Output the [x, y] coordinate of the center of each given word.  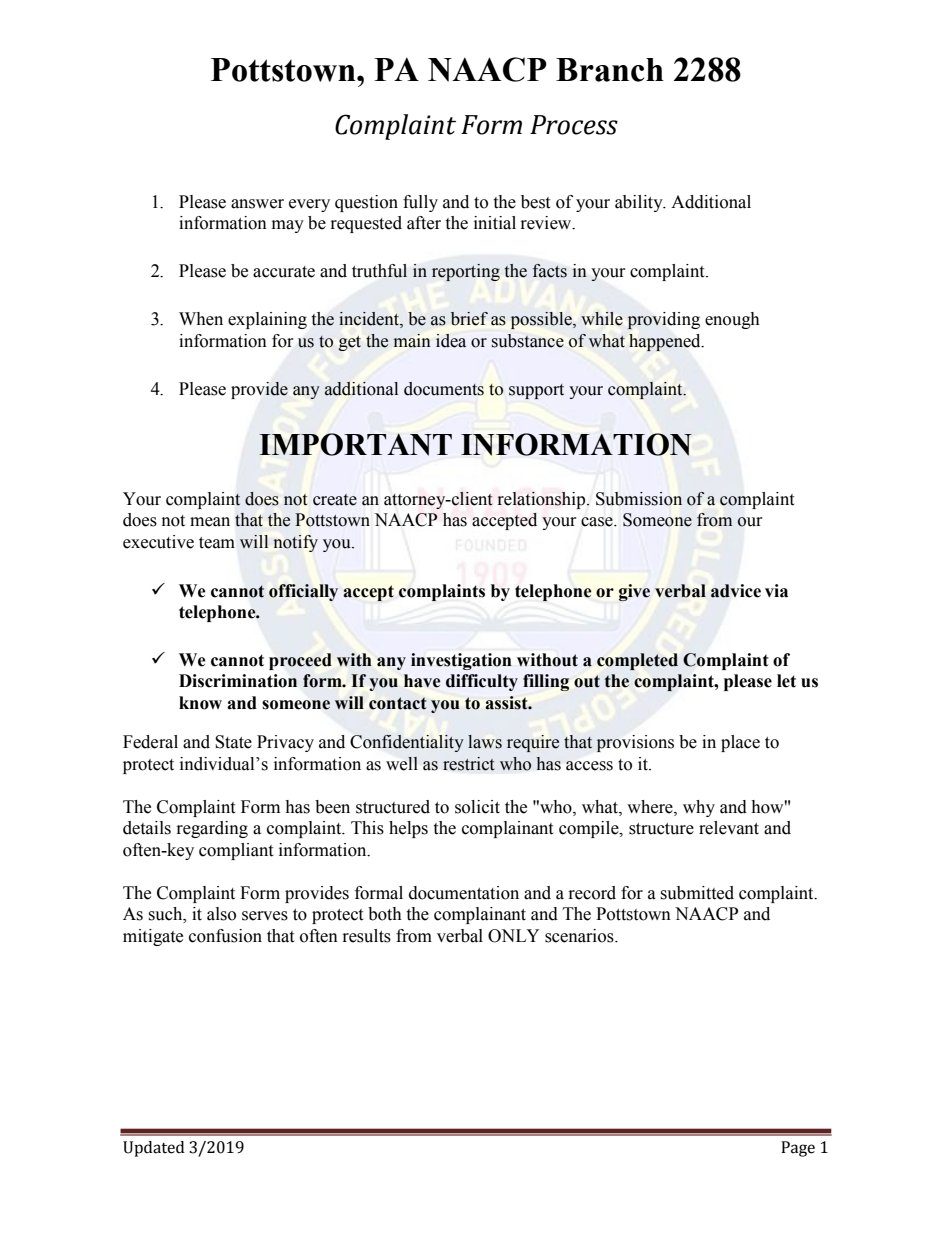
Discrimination [238, 681]
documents [444, 389]
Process [574, 125]
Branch [610, 70]
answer [257, 204]
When [201, 319]
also [221, 914]
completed [637, 661]
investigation [461, 661]
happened [666, 342]
